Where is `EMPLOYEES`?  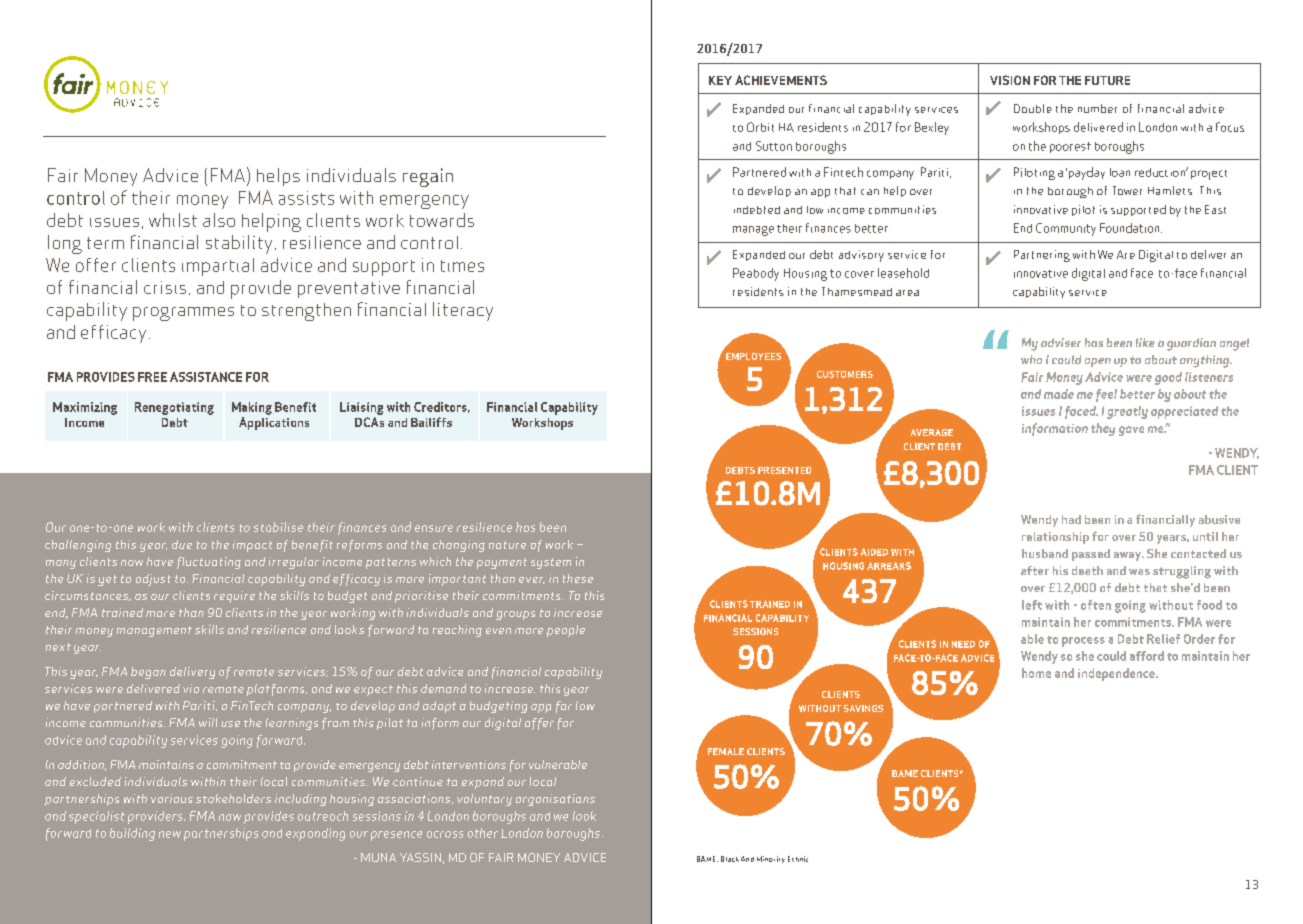
EMPLOYEES is located at coordinates (753, 356).
